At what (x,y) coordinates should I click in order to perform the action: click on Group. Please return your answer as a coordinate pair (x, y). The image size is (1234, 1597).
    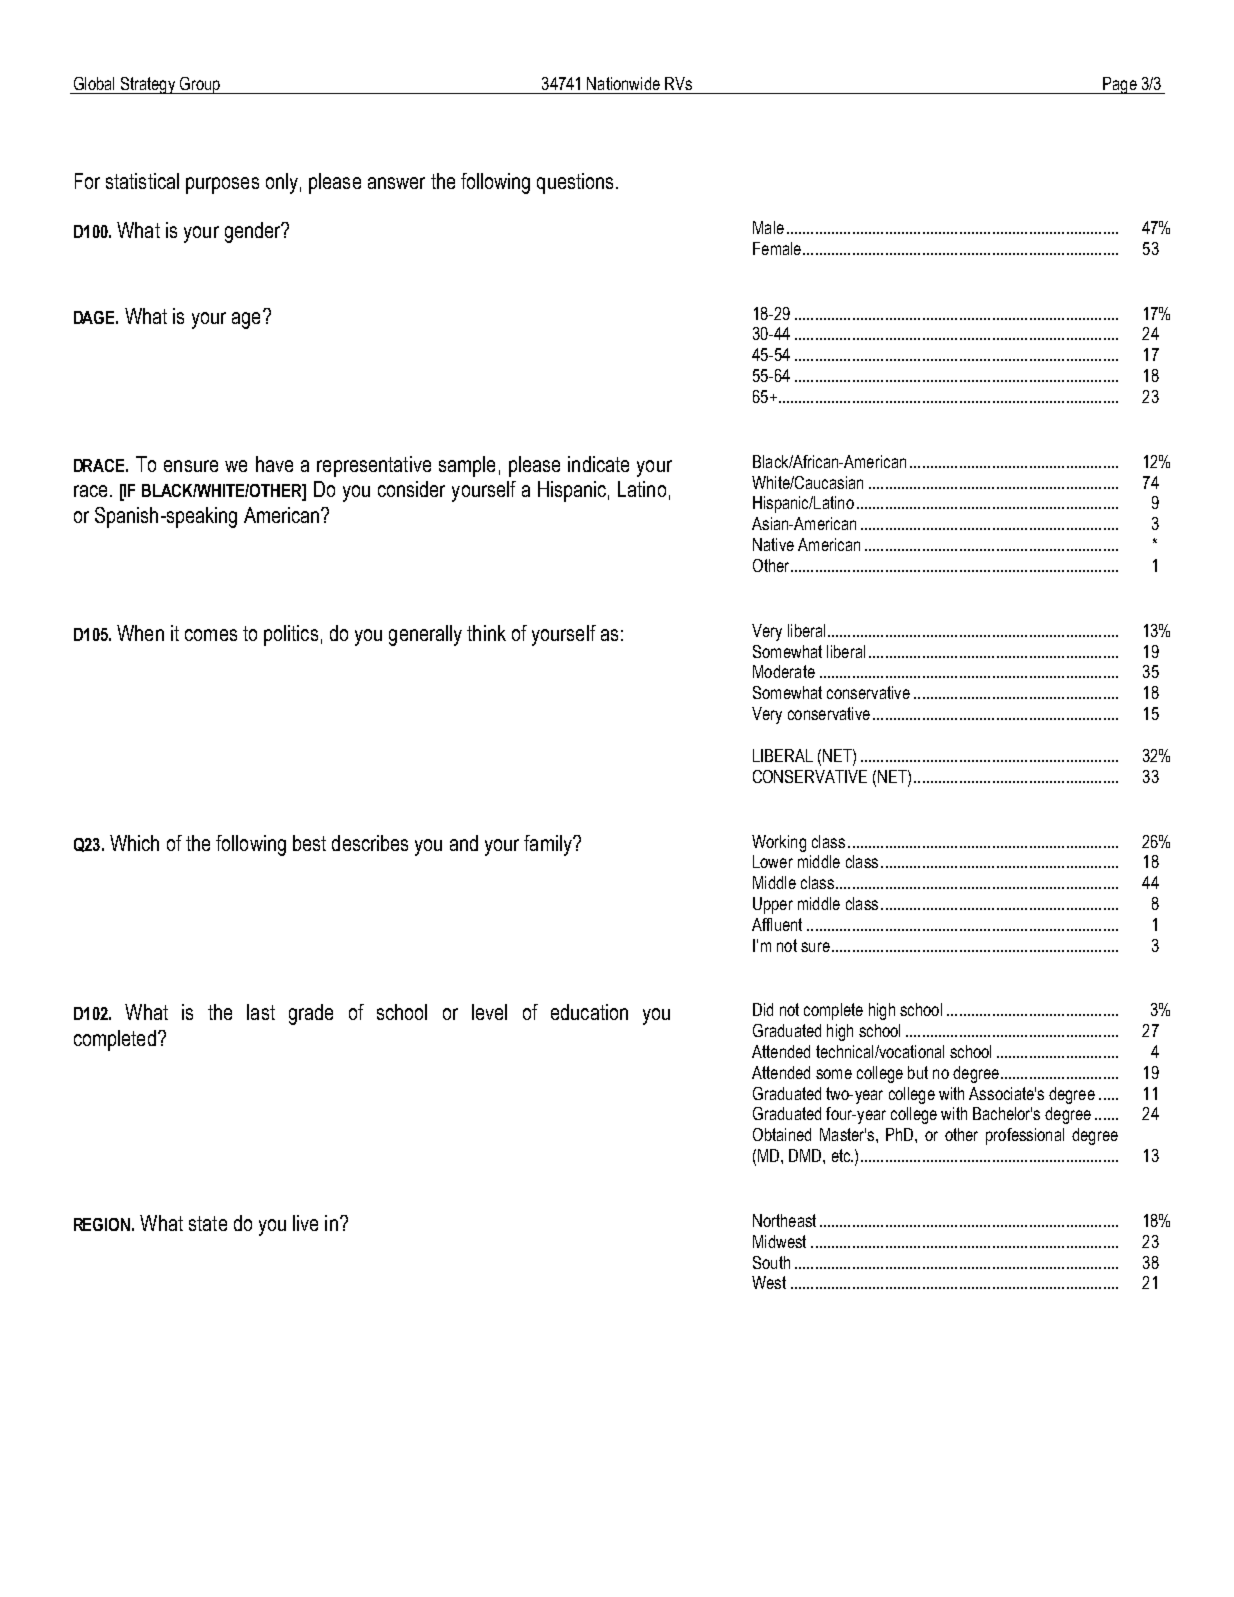
    Looking at the image, I should click on (200, 85).
